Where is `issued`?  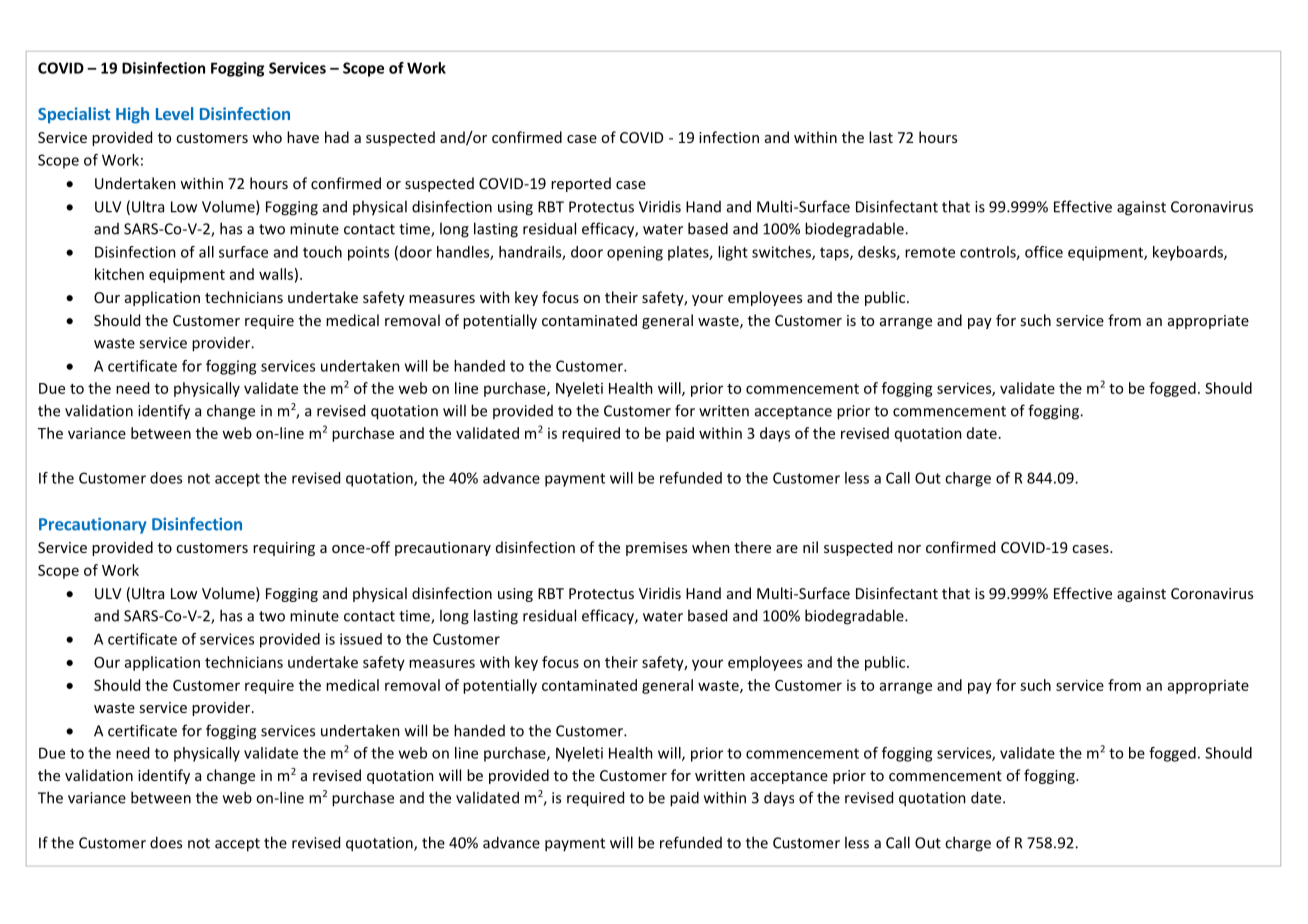 issued is located at coordinates (361, 639).
